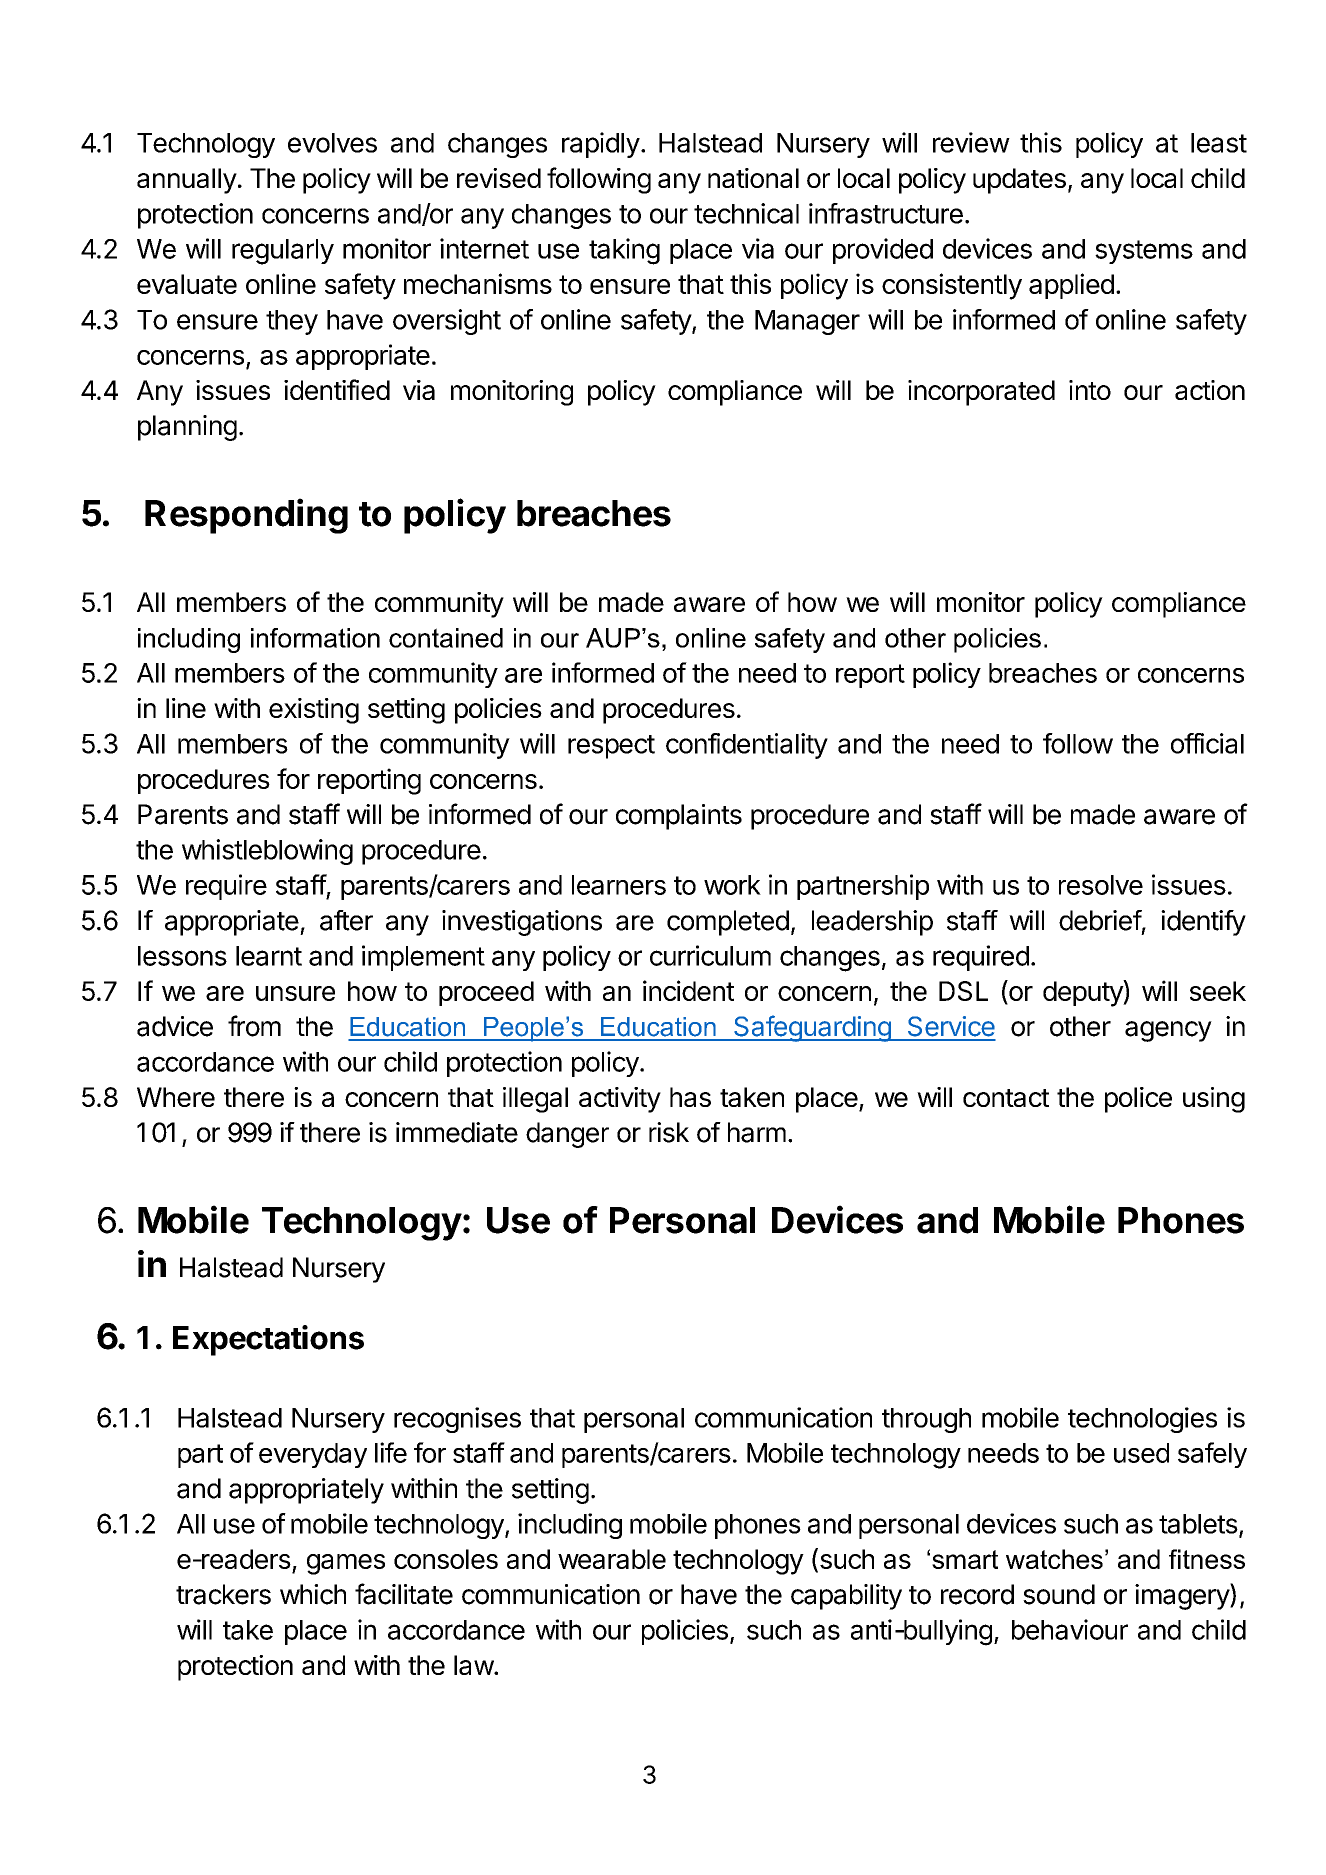 The height and width of the screenshot is (1875, 1326). Describe the element at coordinates (1090, 390) in the screenshot. I see `into` at that location.
